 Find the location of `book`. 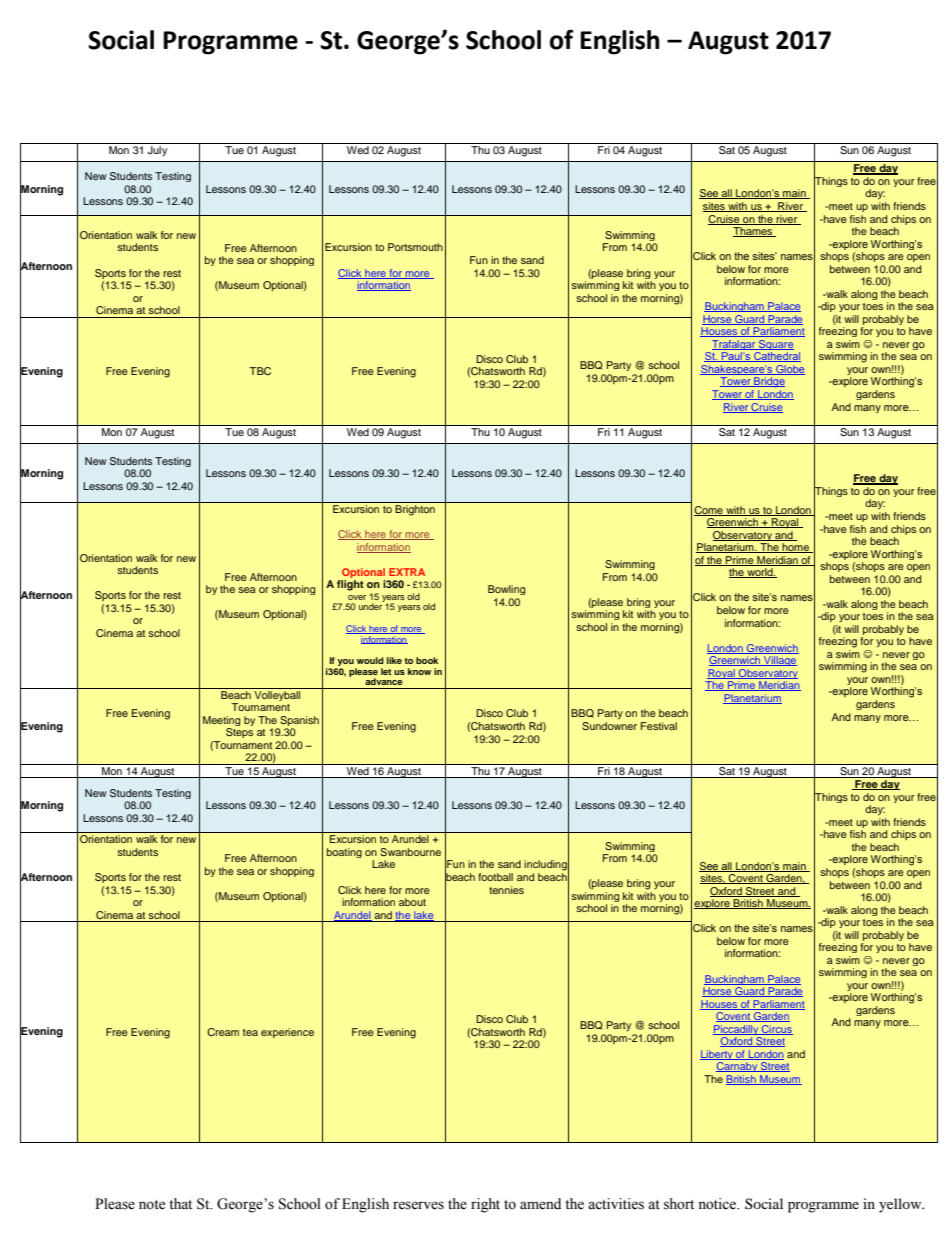

book is located at coordinates (427, 660).
